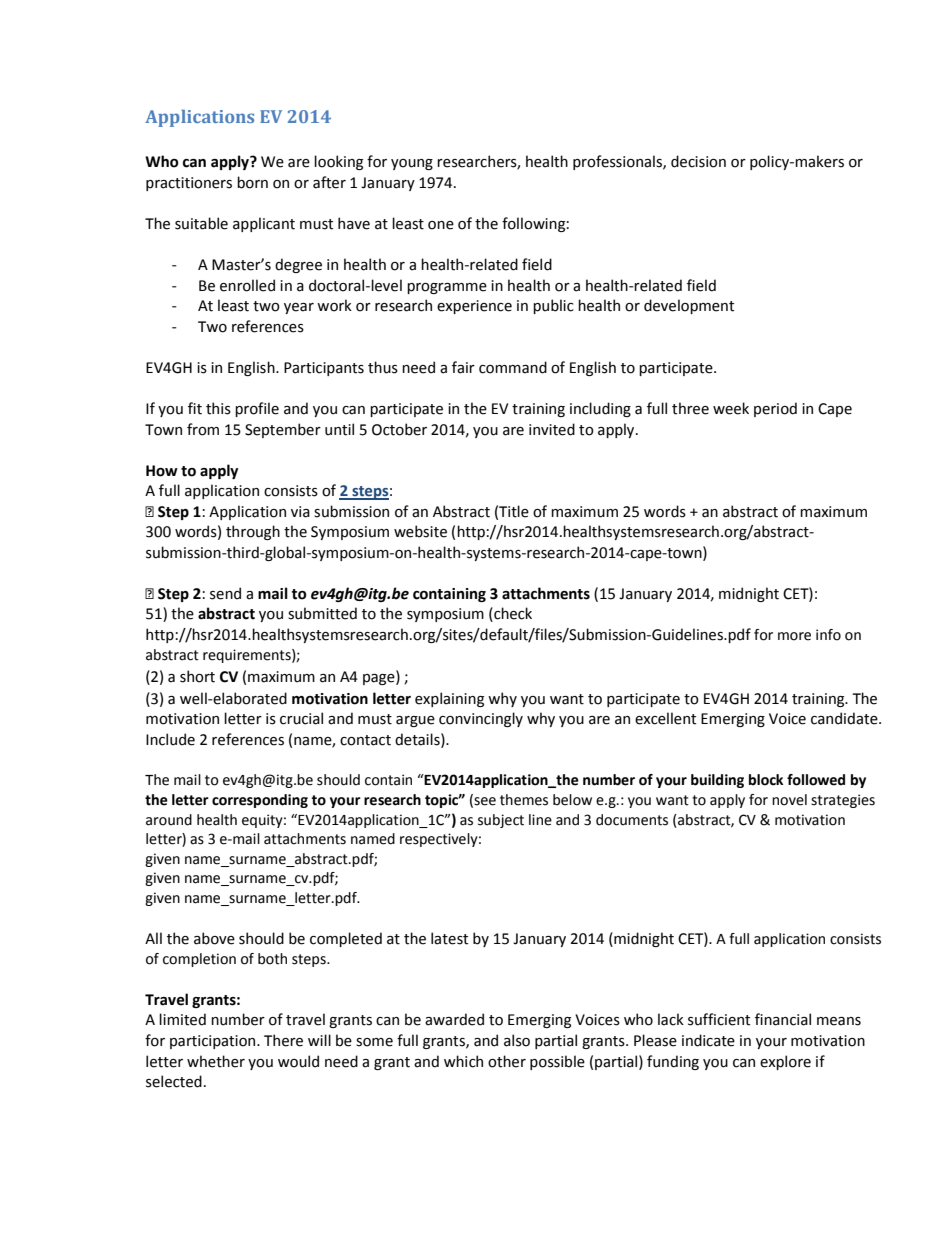  Describe the element at coordinates (507, 1061) in the screenshot. I see `other` at that location.
